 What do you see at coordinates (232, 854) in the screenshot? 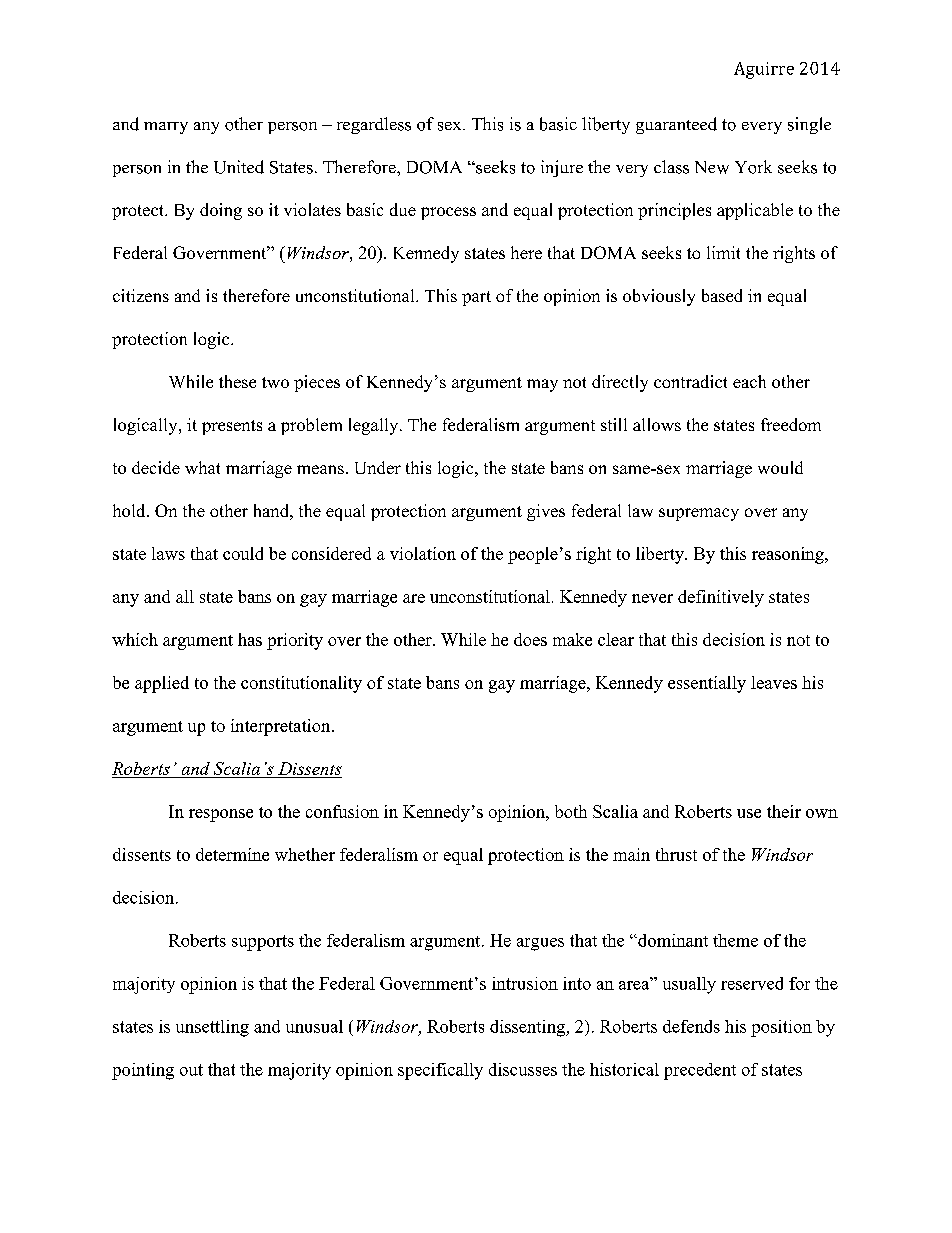
I see `determine` at bounding box center [232, 854].
